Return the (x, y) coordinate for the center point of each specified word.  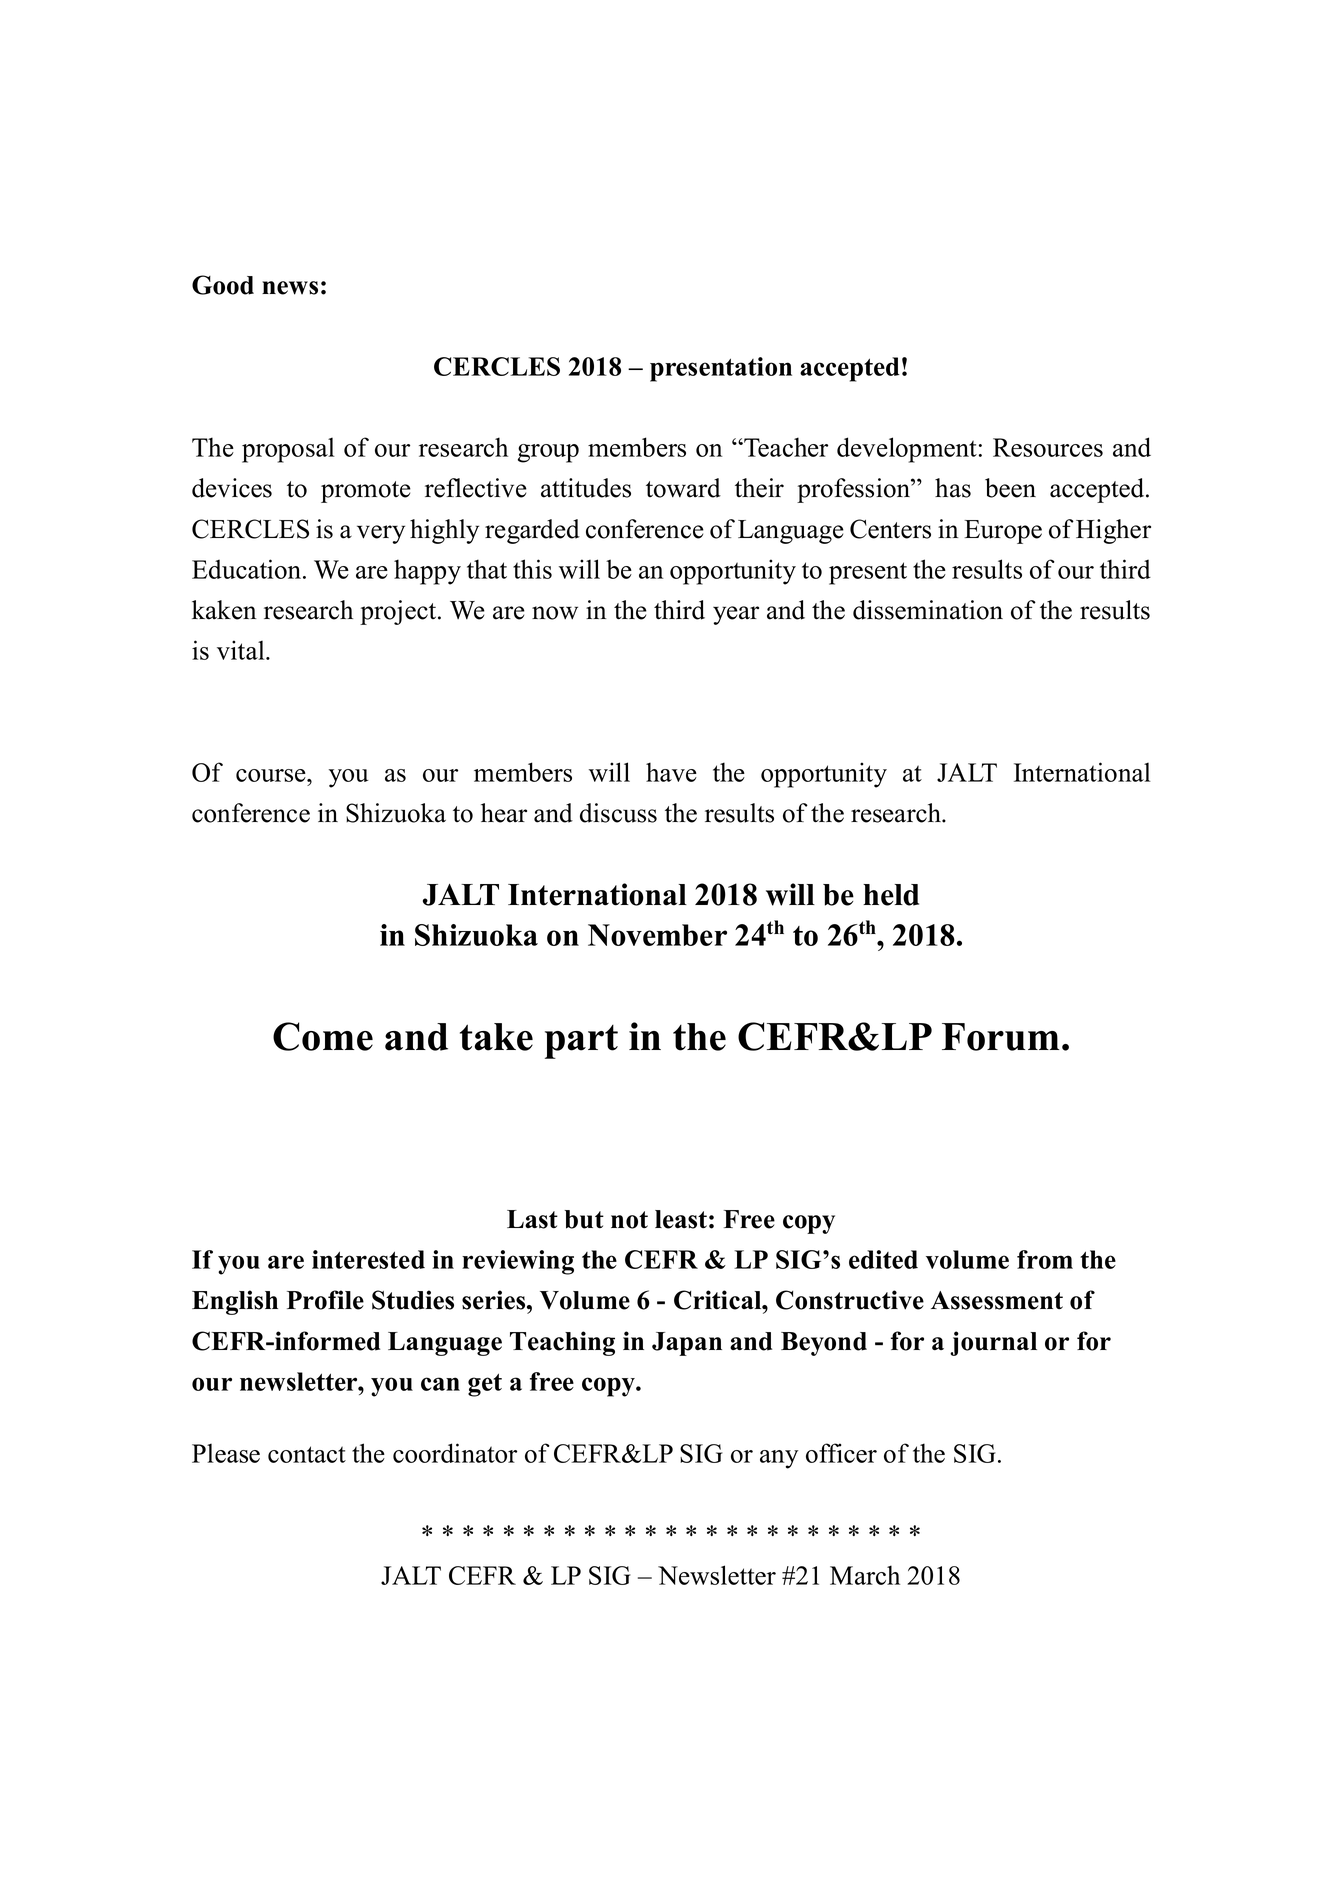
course (272, 775)
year (736, 615)
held (891, 895)
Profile (325, 1300)
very (381, 534)
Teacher (785, 447)
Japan (687, 1344)
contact (307, 1454)
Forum (1000, 1037)
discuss (618, 813)
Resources (1048, 447)
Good (223, 285)
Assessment (997, 1300)
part (581, 1042)
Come (323, 1036)
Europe (1003, 532)
